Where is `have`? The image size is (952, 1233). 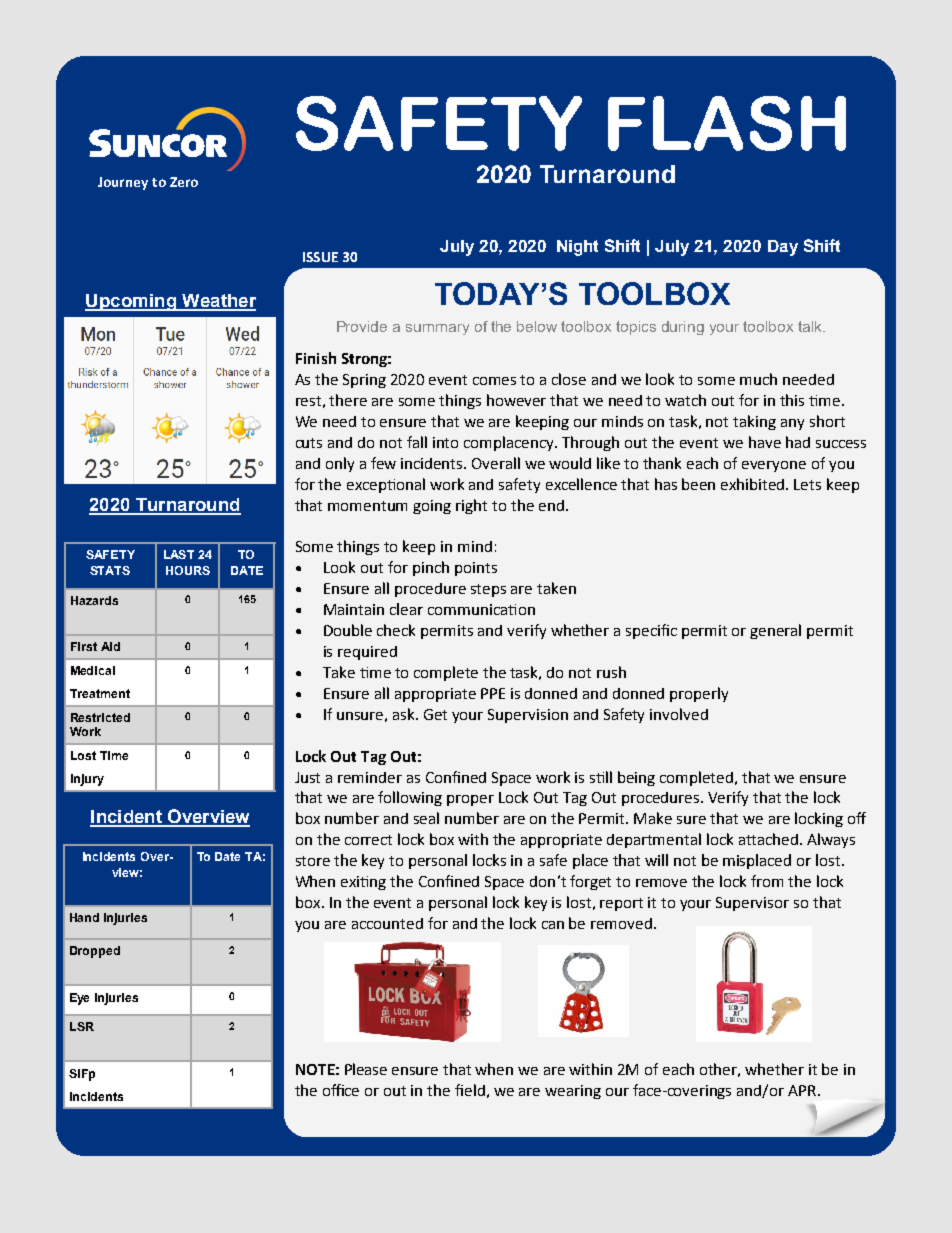
have is located at coordinates (765, 442).
